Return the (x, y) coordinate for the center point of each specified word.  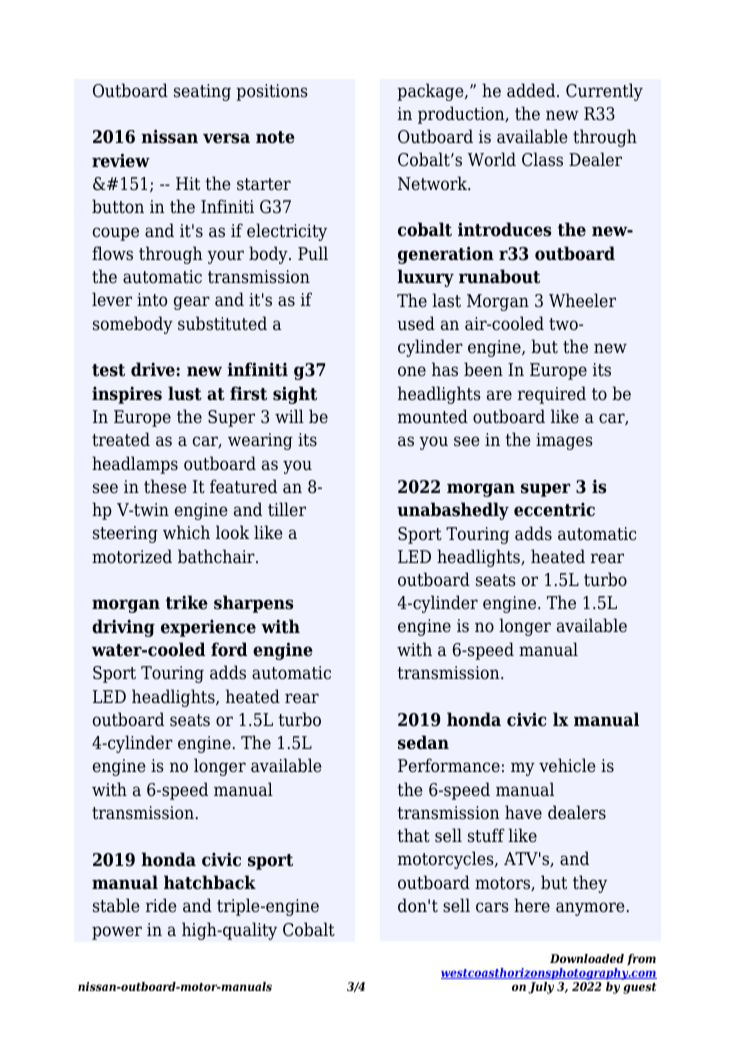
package (431, 92)
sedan (423, 742)
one (412, 371)
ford (229, 649)
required (552, 395)
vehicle (567, 765)
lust (185, 393)
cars (492, 907)
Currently (604, 92)
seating (202, 92)
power (117, 933)
